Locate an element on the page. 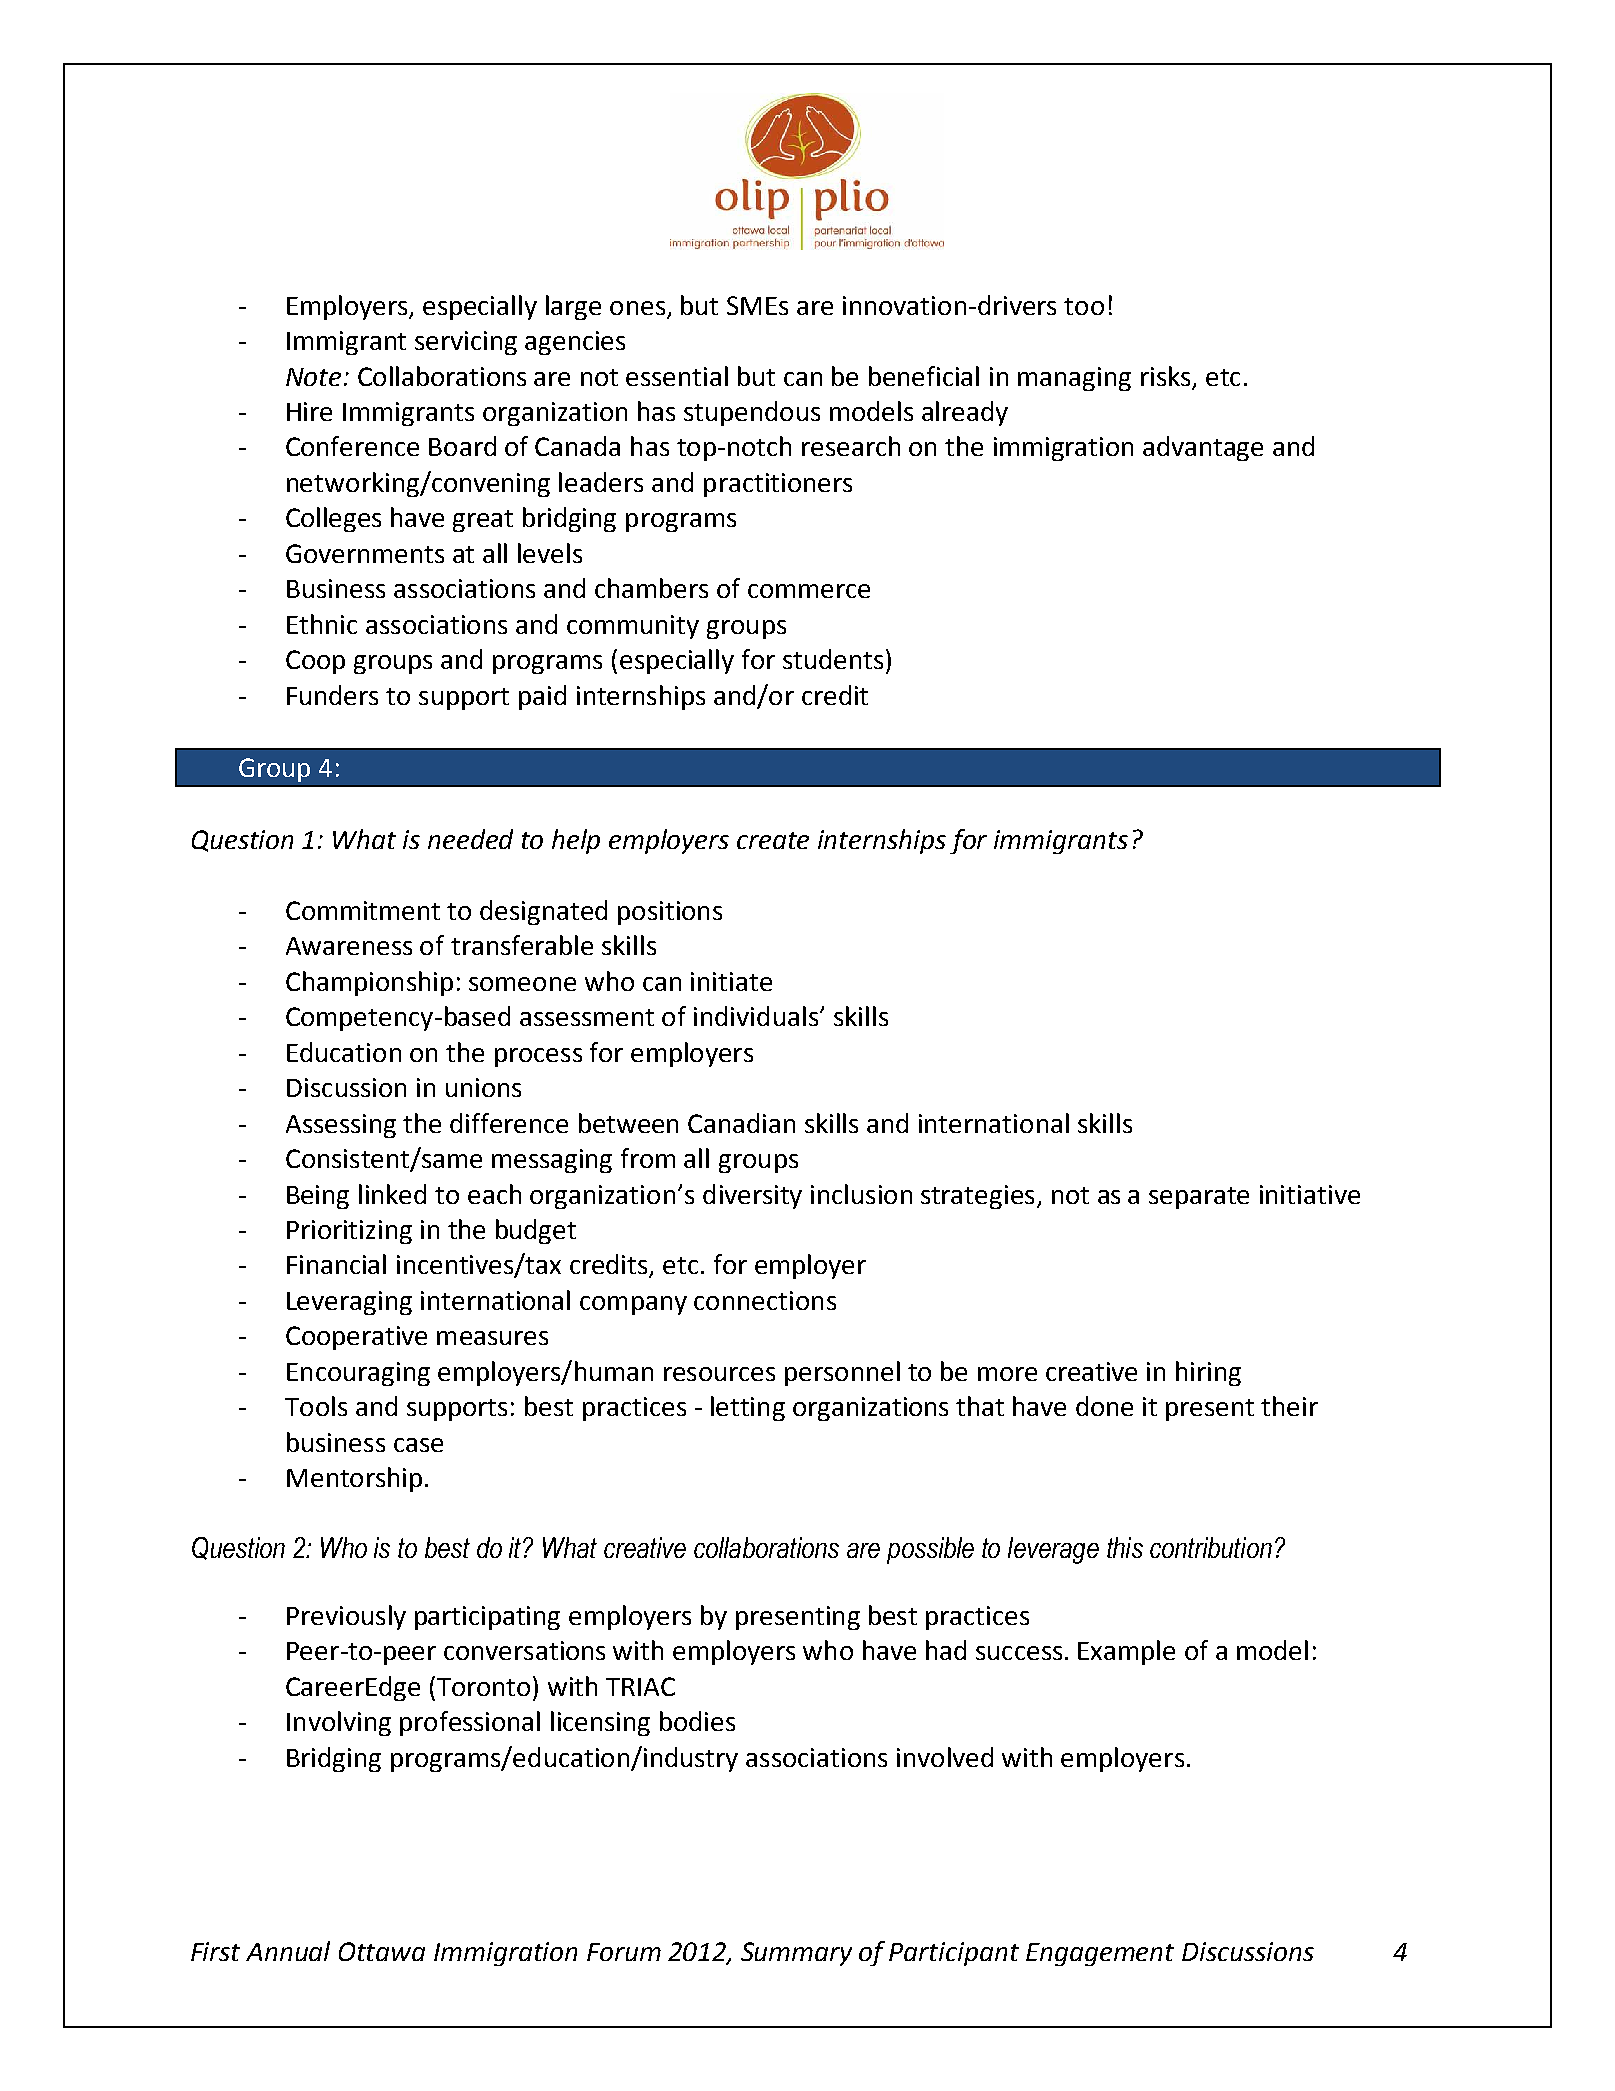 The image size is (1615, 2091). separate is located at coordinates (1199, 1198).
